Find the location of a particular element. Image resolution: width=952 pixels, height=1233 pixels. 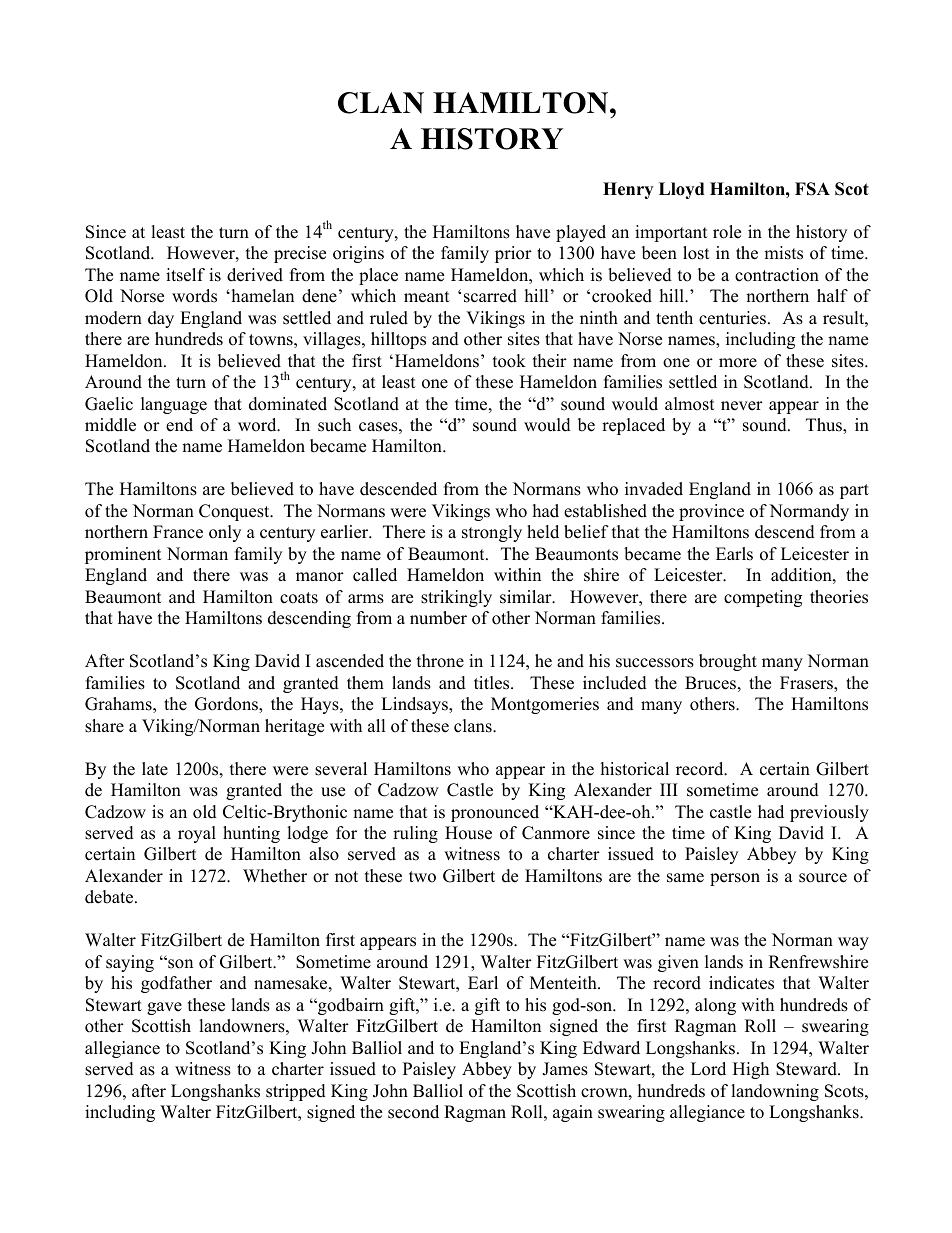

second is located at coordinates (413, 1112).
